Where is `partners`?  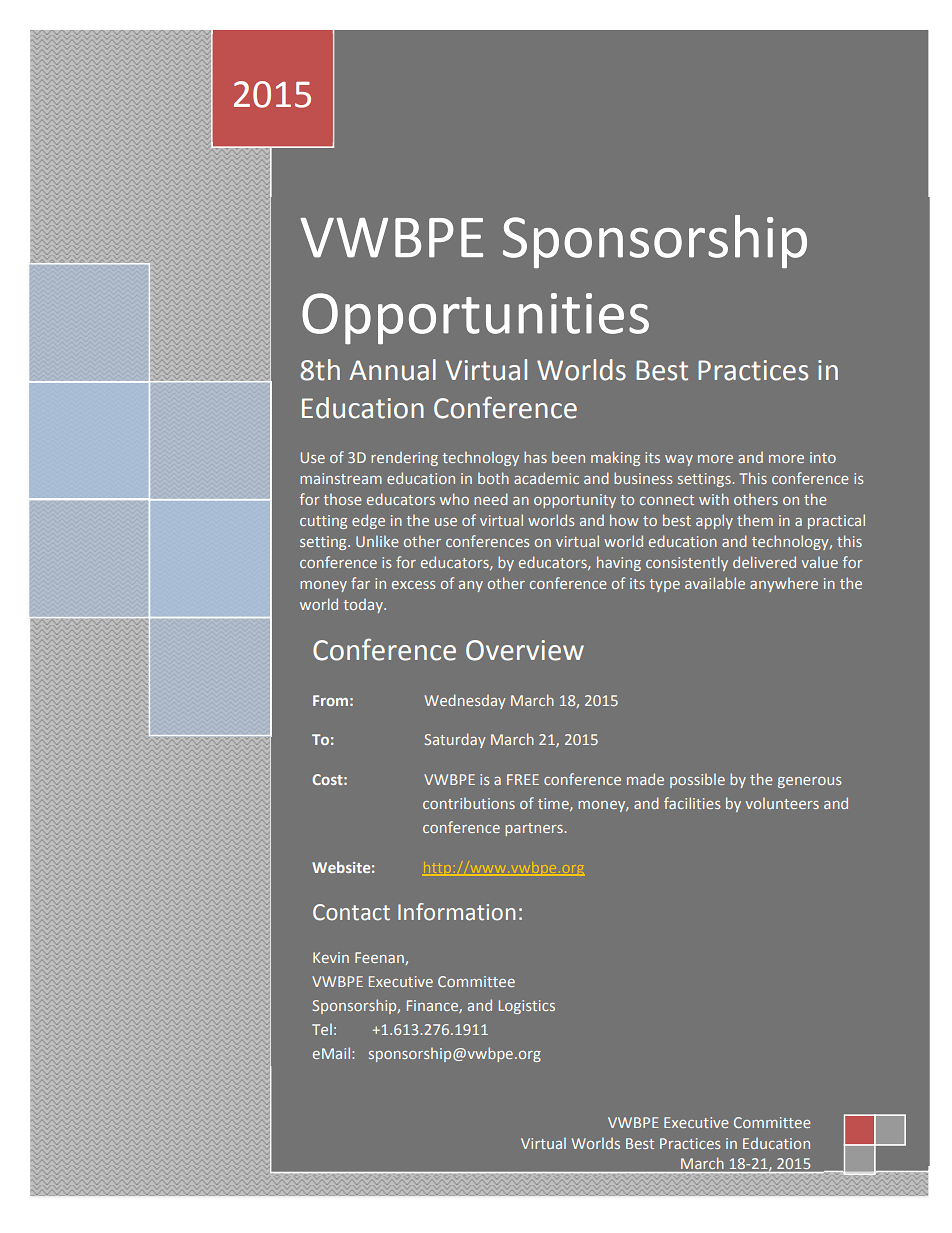 partners is located at coordinates (535, 829).
